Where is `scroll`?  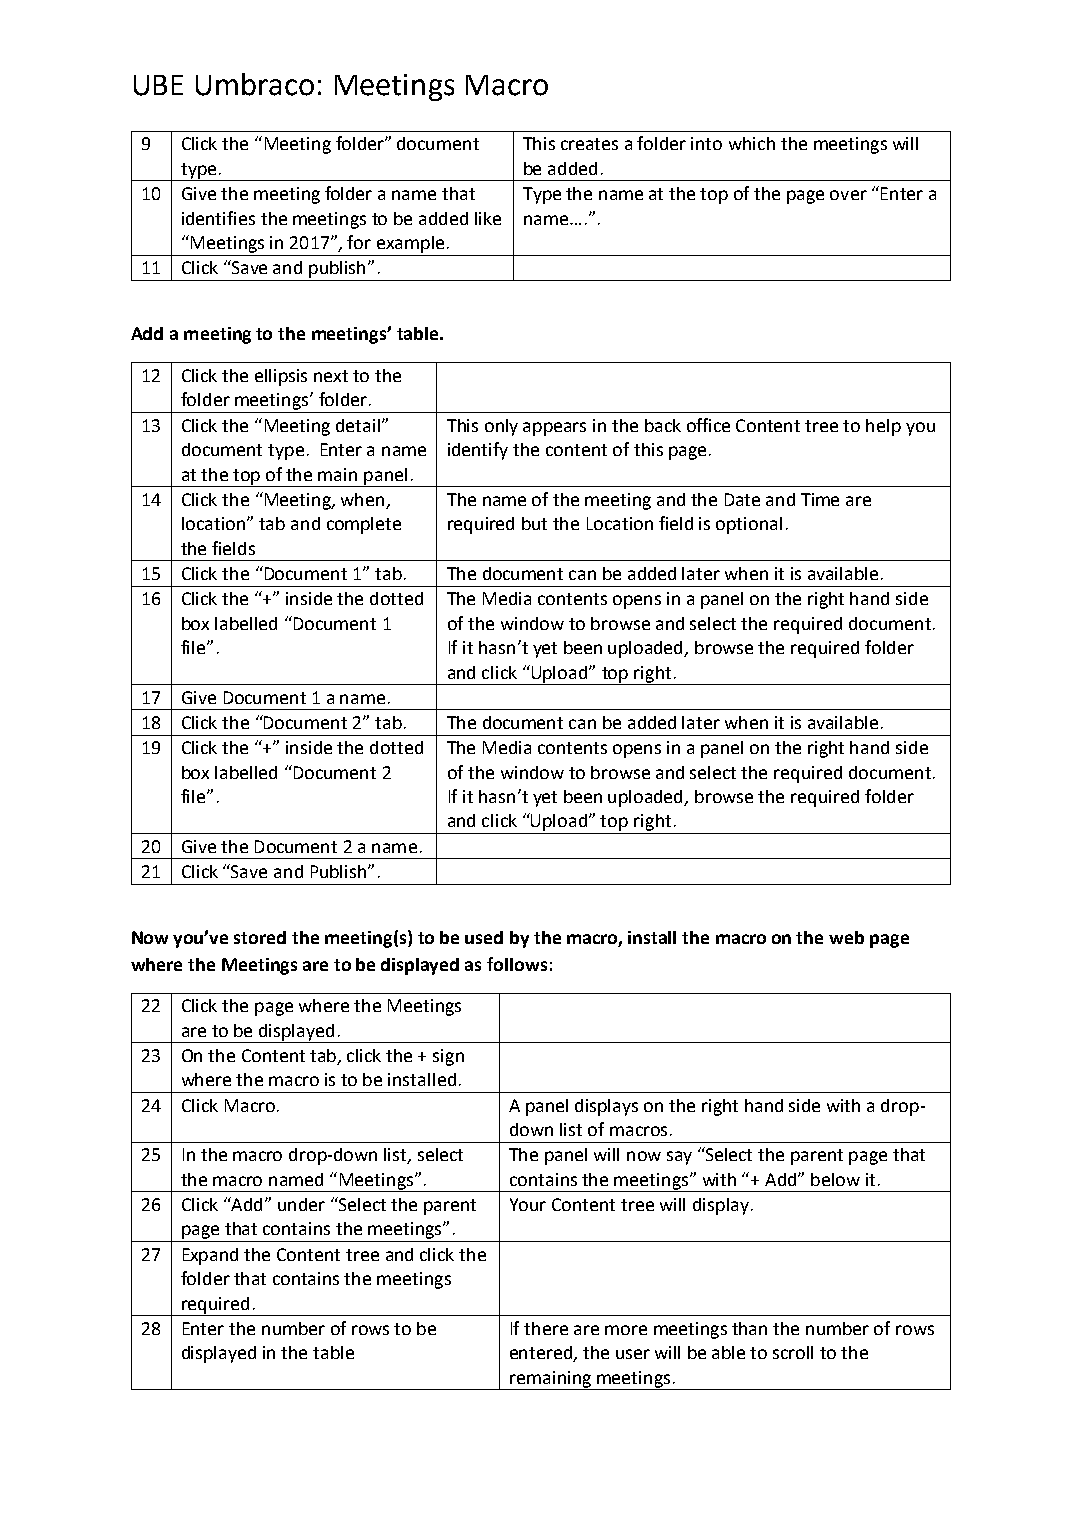 scroll is located at coordinates (793, 1352).
